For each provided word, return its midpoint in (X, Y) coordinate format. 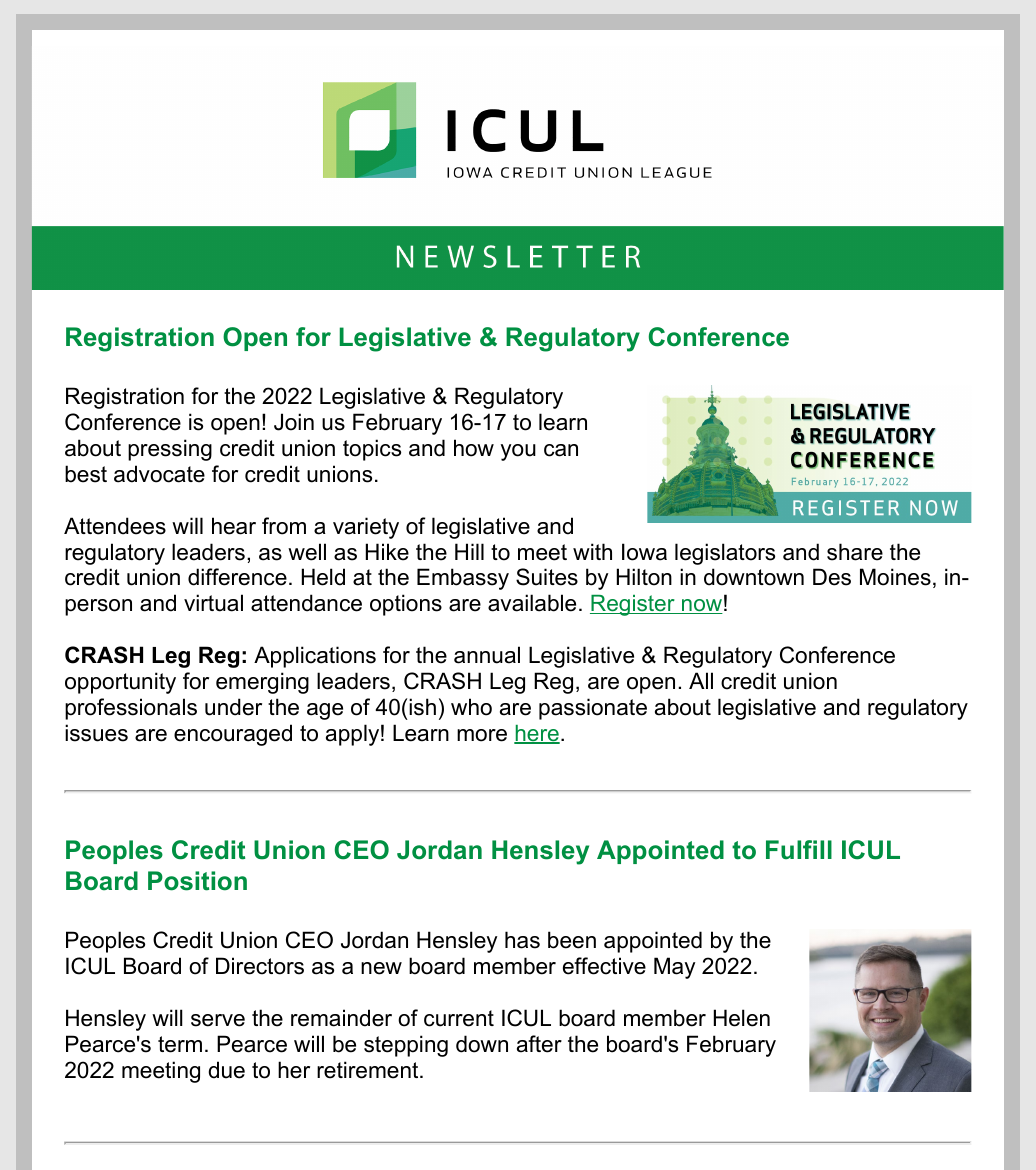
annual (487, 655)
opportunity (120, 683)
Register (633, 605)
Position (197, 881)
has (522, 940)
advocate (159, 474)
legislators (725, 554)
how (474, 448)
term (180, 1044)
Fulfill (799, 849)
